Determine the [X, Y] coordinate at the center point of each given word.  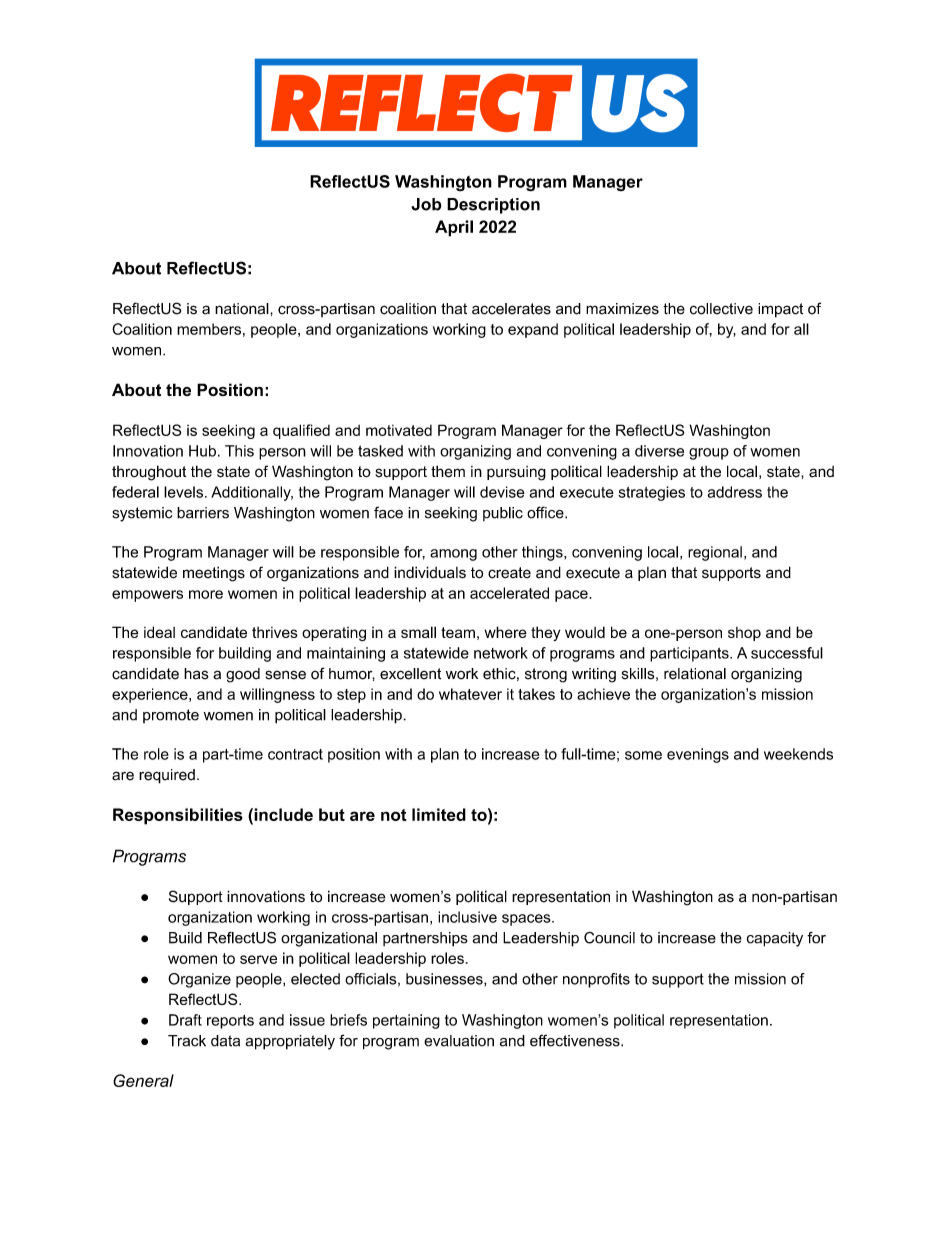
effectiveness [576, 1040]
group [709, 454]
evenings [698, 755]
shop [744, 634]
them [448, 471]
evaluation [459, 1041]
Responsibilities [178, 816]
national [243, 309]
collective [721, 309]
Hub [202, 451]
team [458, 632]
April [454, 228]
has [196, 674]
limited [439, 814]
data [225, 1041]
